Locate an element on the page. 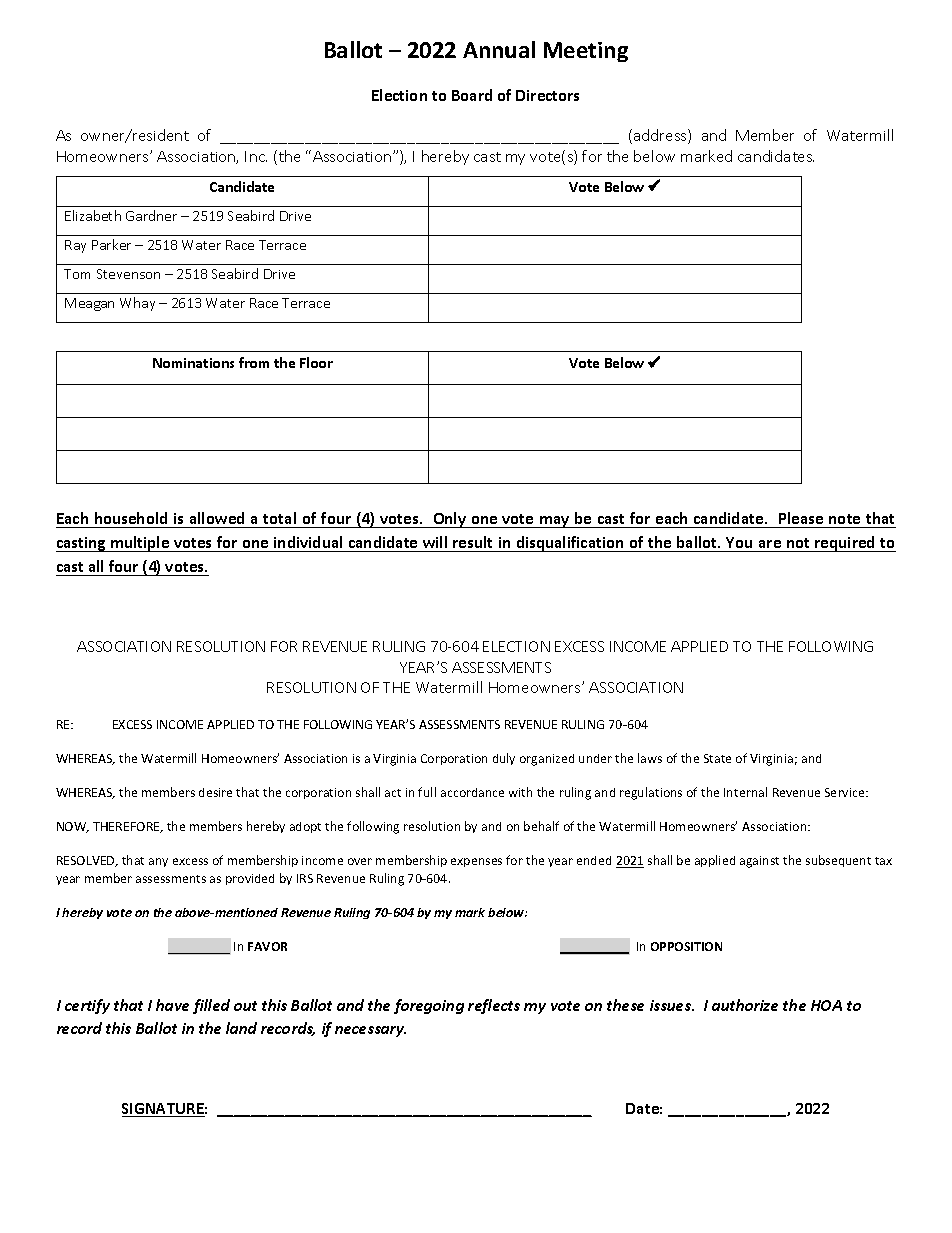 This page has width=952, height=1233. duly is located at coordinates (504, 759).
